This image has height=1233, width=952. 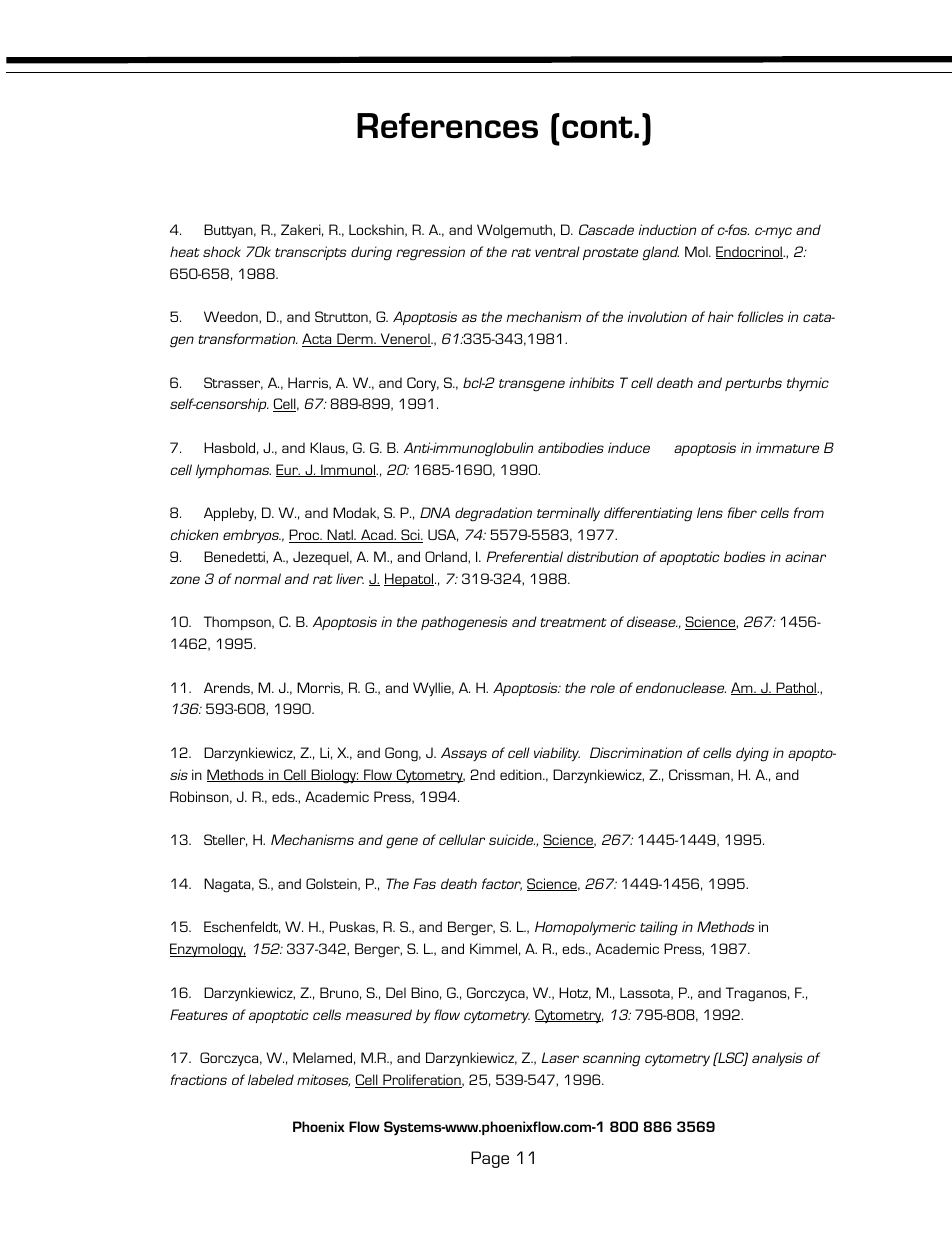 I want to click on Pathol, so click(x=796, y=688).
